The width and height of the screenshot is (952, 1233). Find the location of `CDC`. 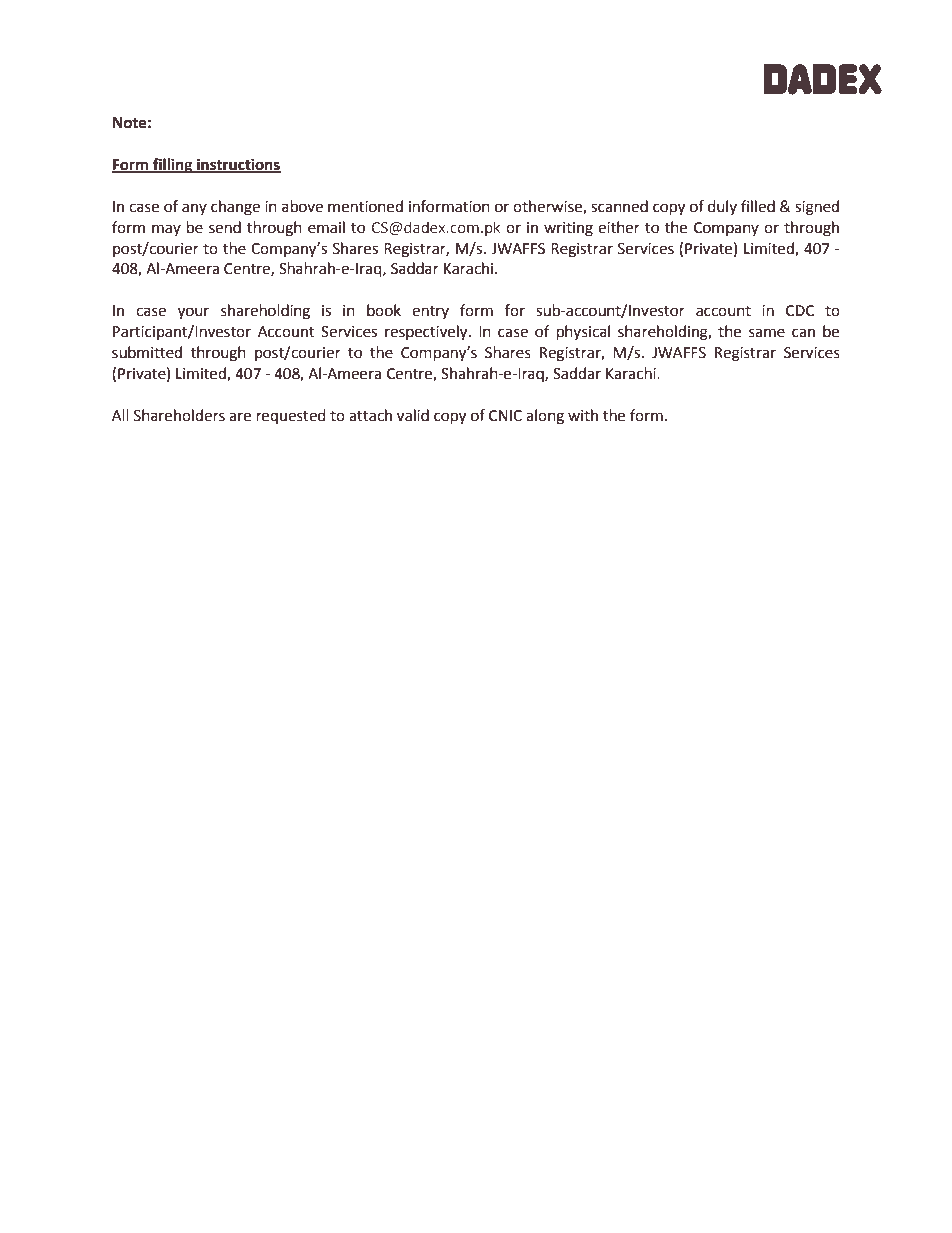

CDC is located at coordinates (800, 311).
